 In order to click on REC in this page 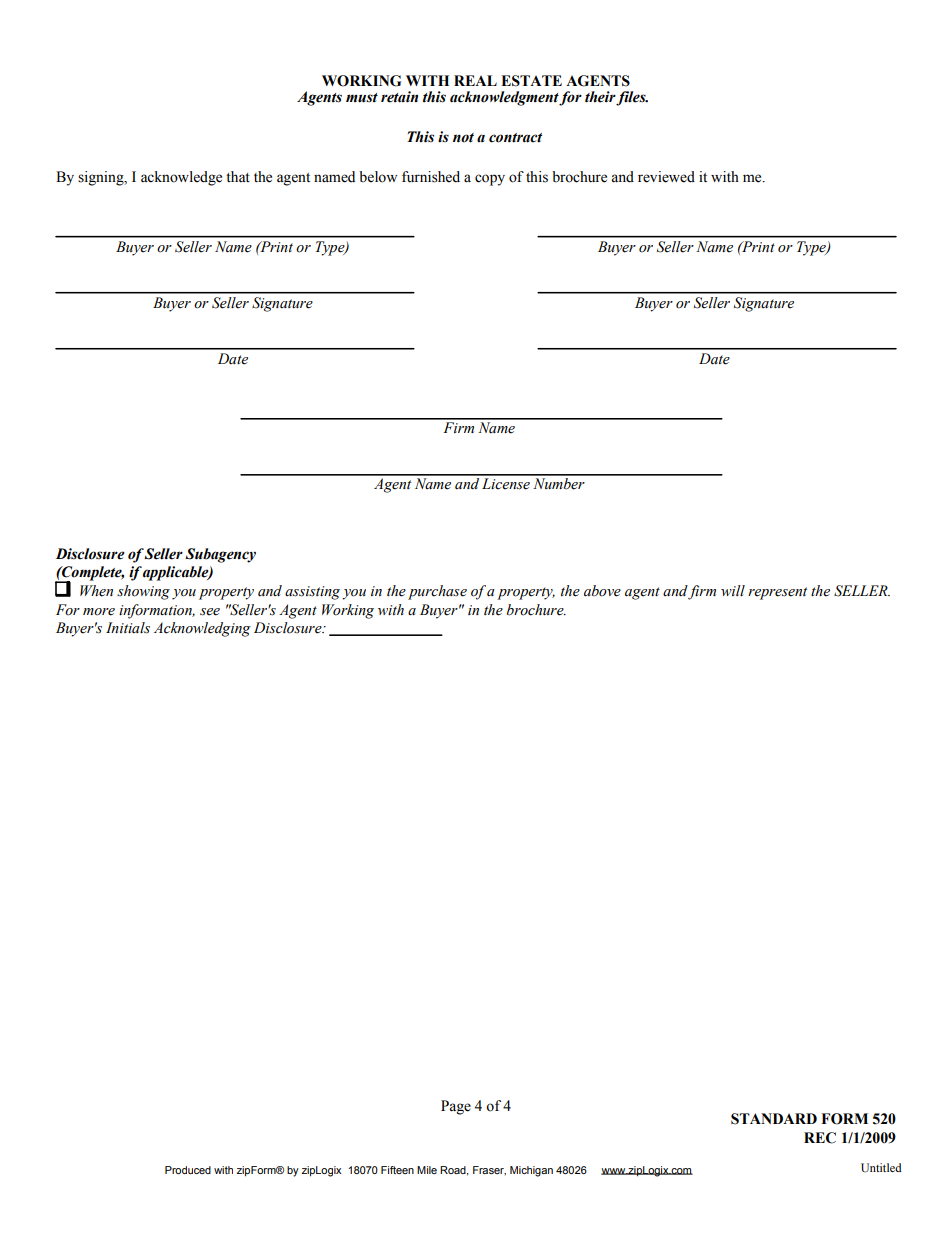, I will do `click(820, 1138)`.
